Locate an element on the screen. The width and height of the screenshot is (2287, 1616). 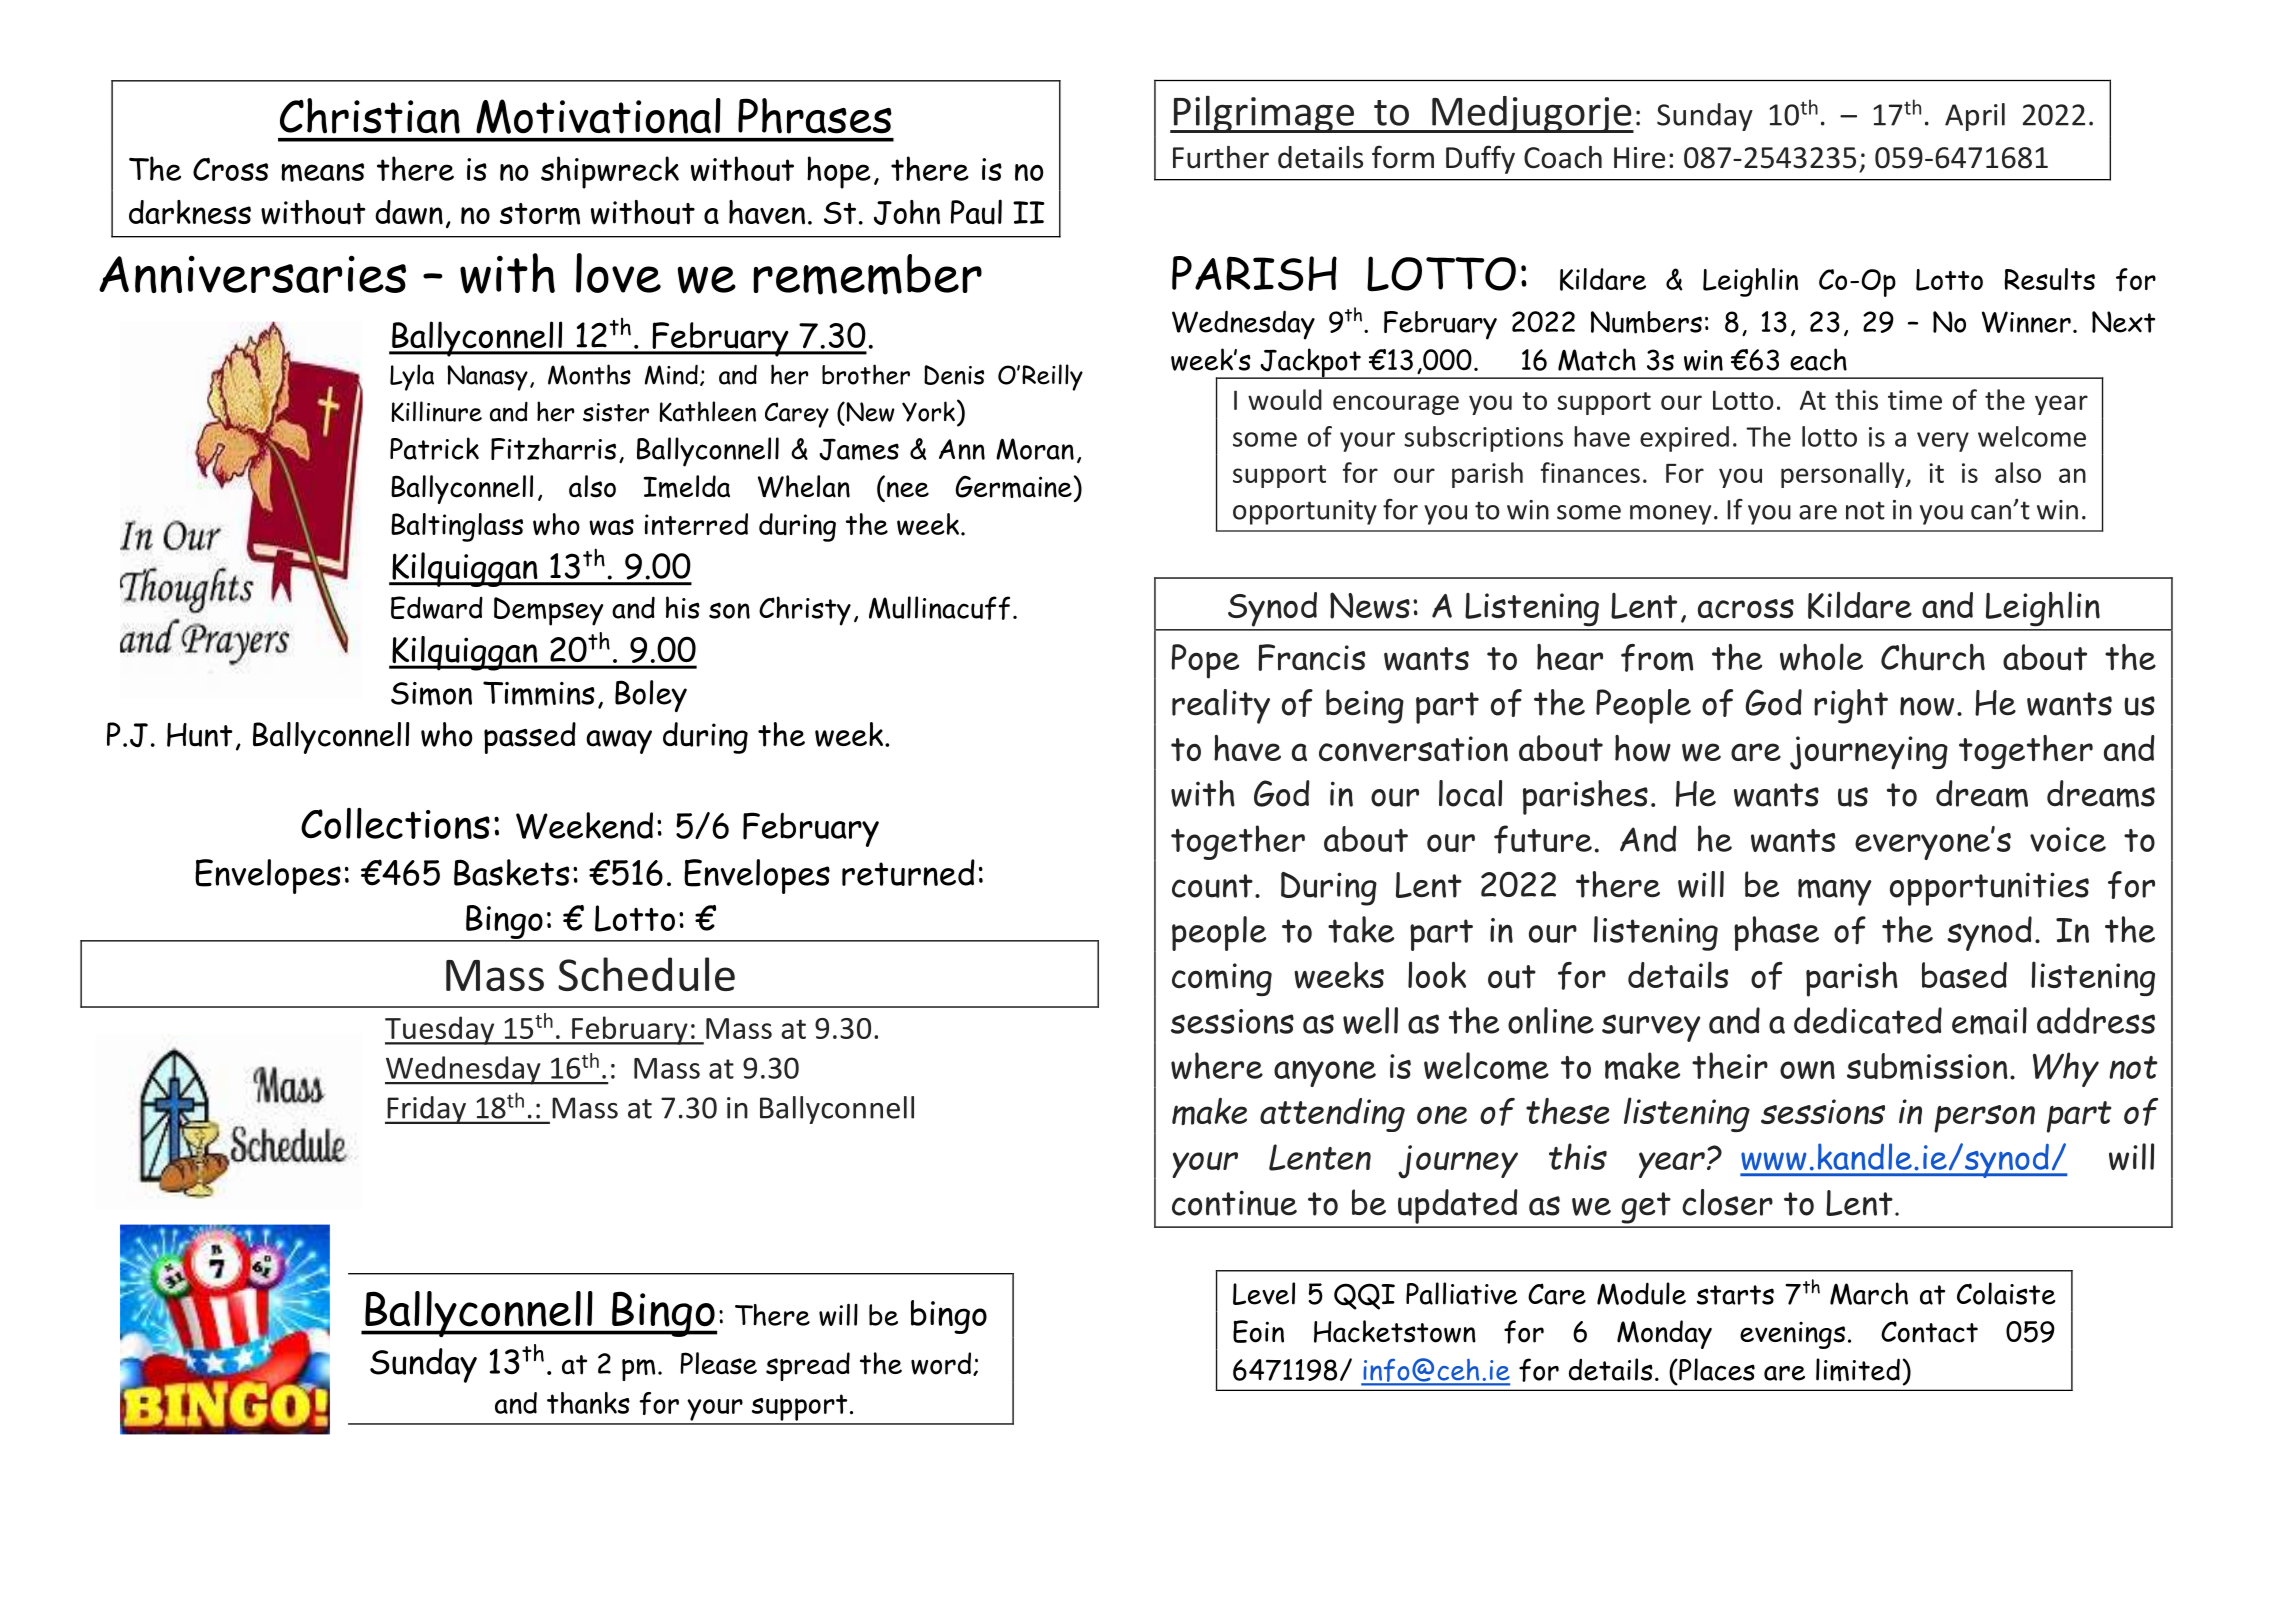
means is located at coordinates (322, 172).
